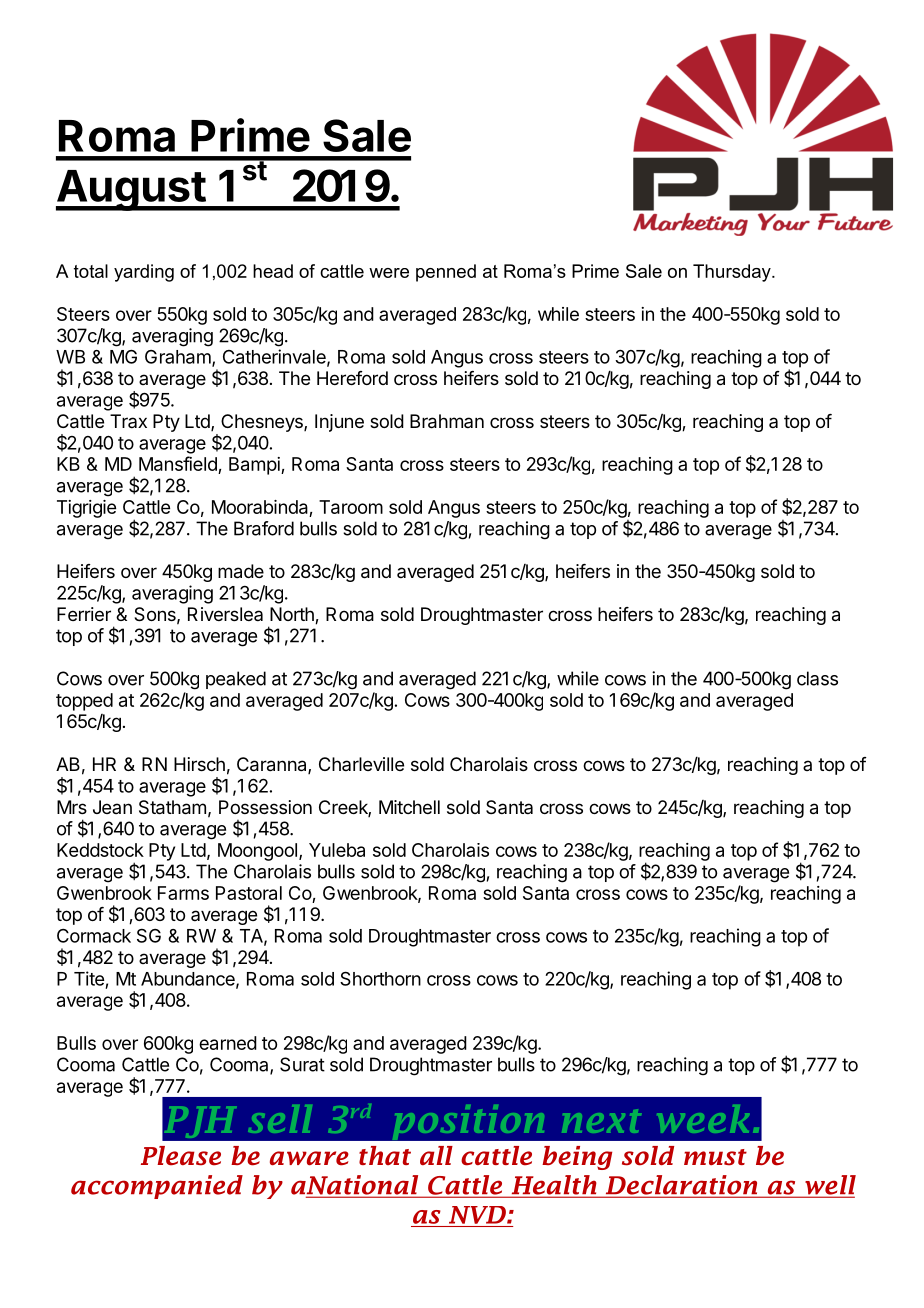  I want to click on Mansfield, so click(179, 465).
